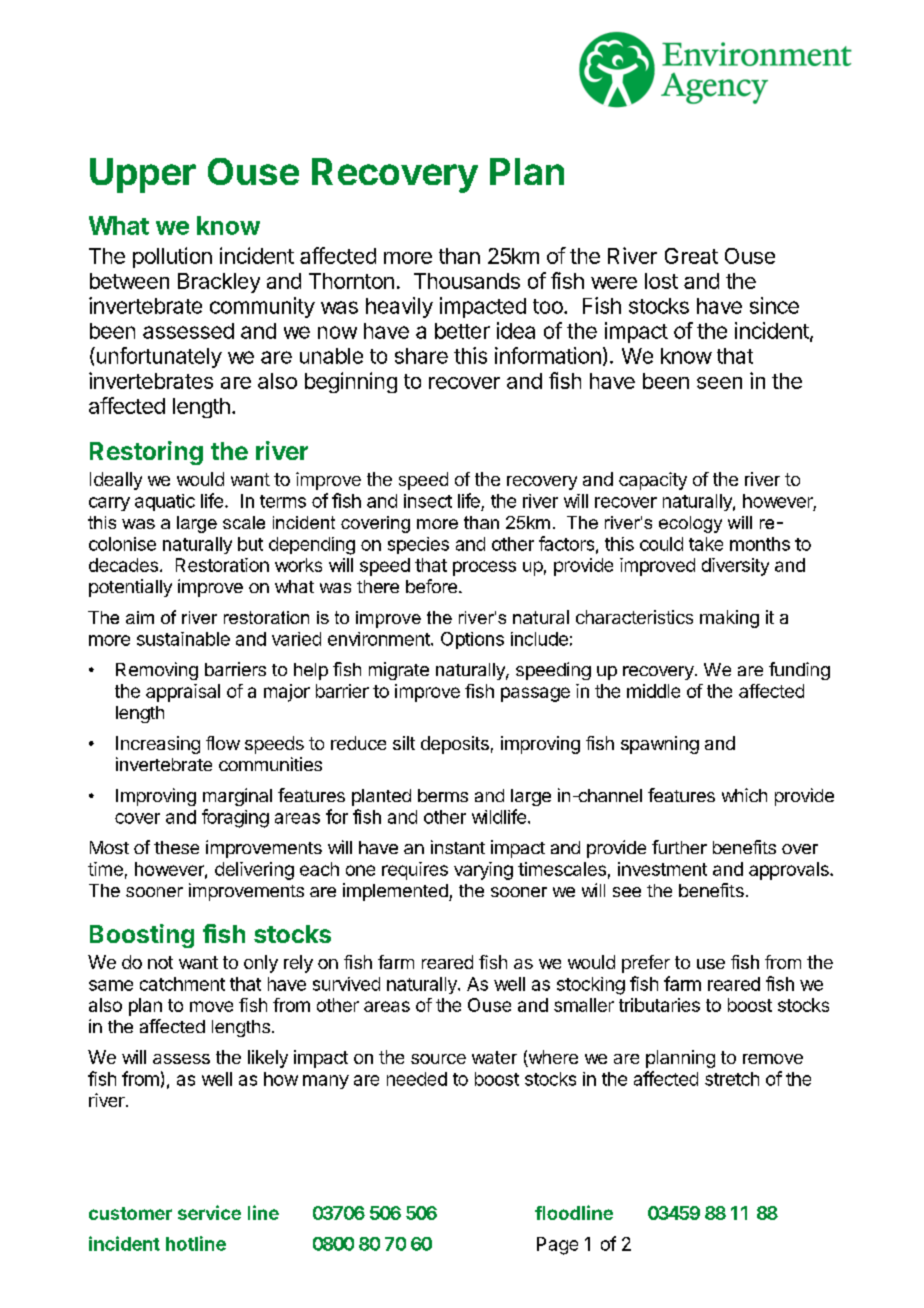 This page has width=924, height=1308. Describe the element at coordinates (467, 281) in the page. I see `Thousands` at that location.
